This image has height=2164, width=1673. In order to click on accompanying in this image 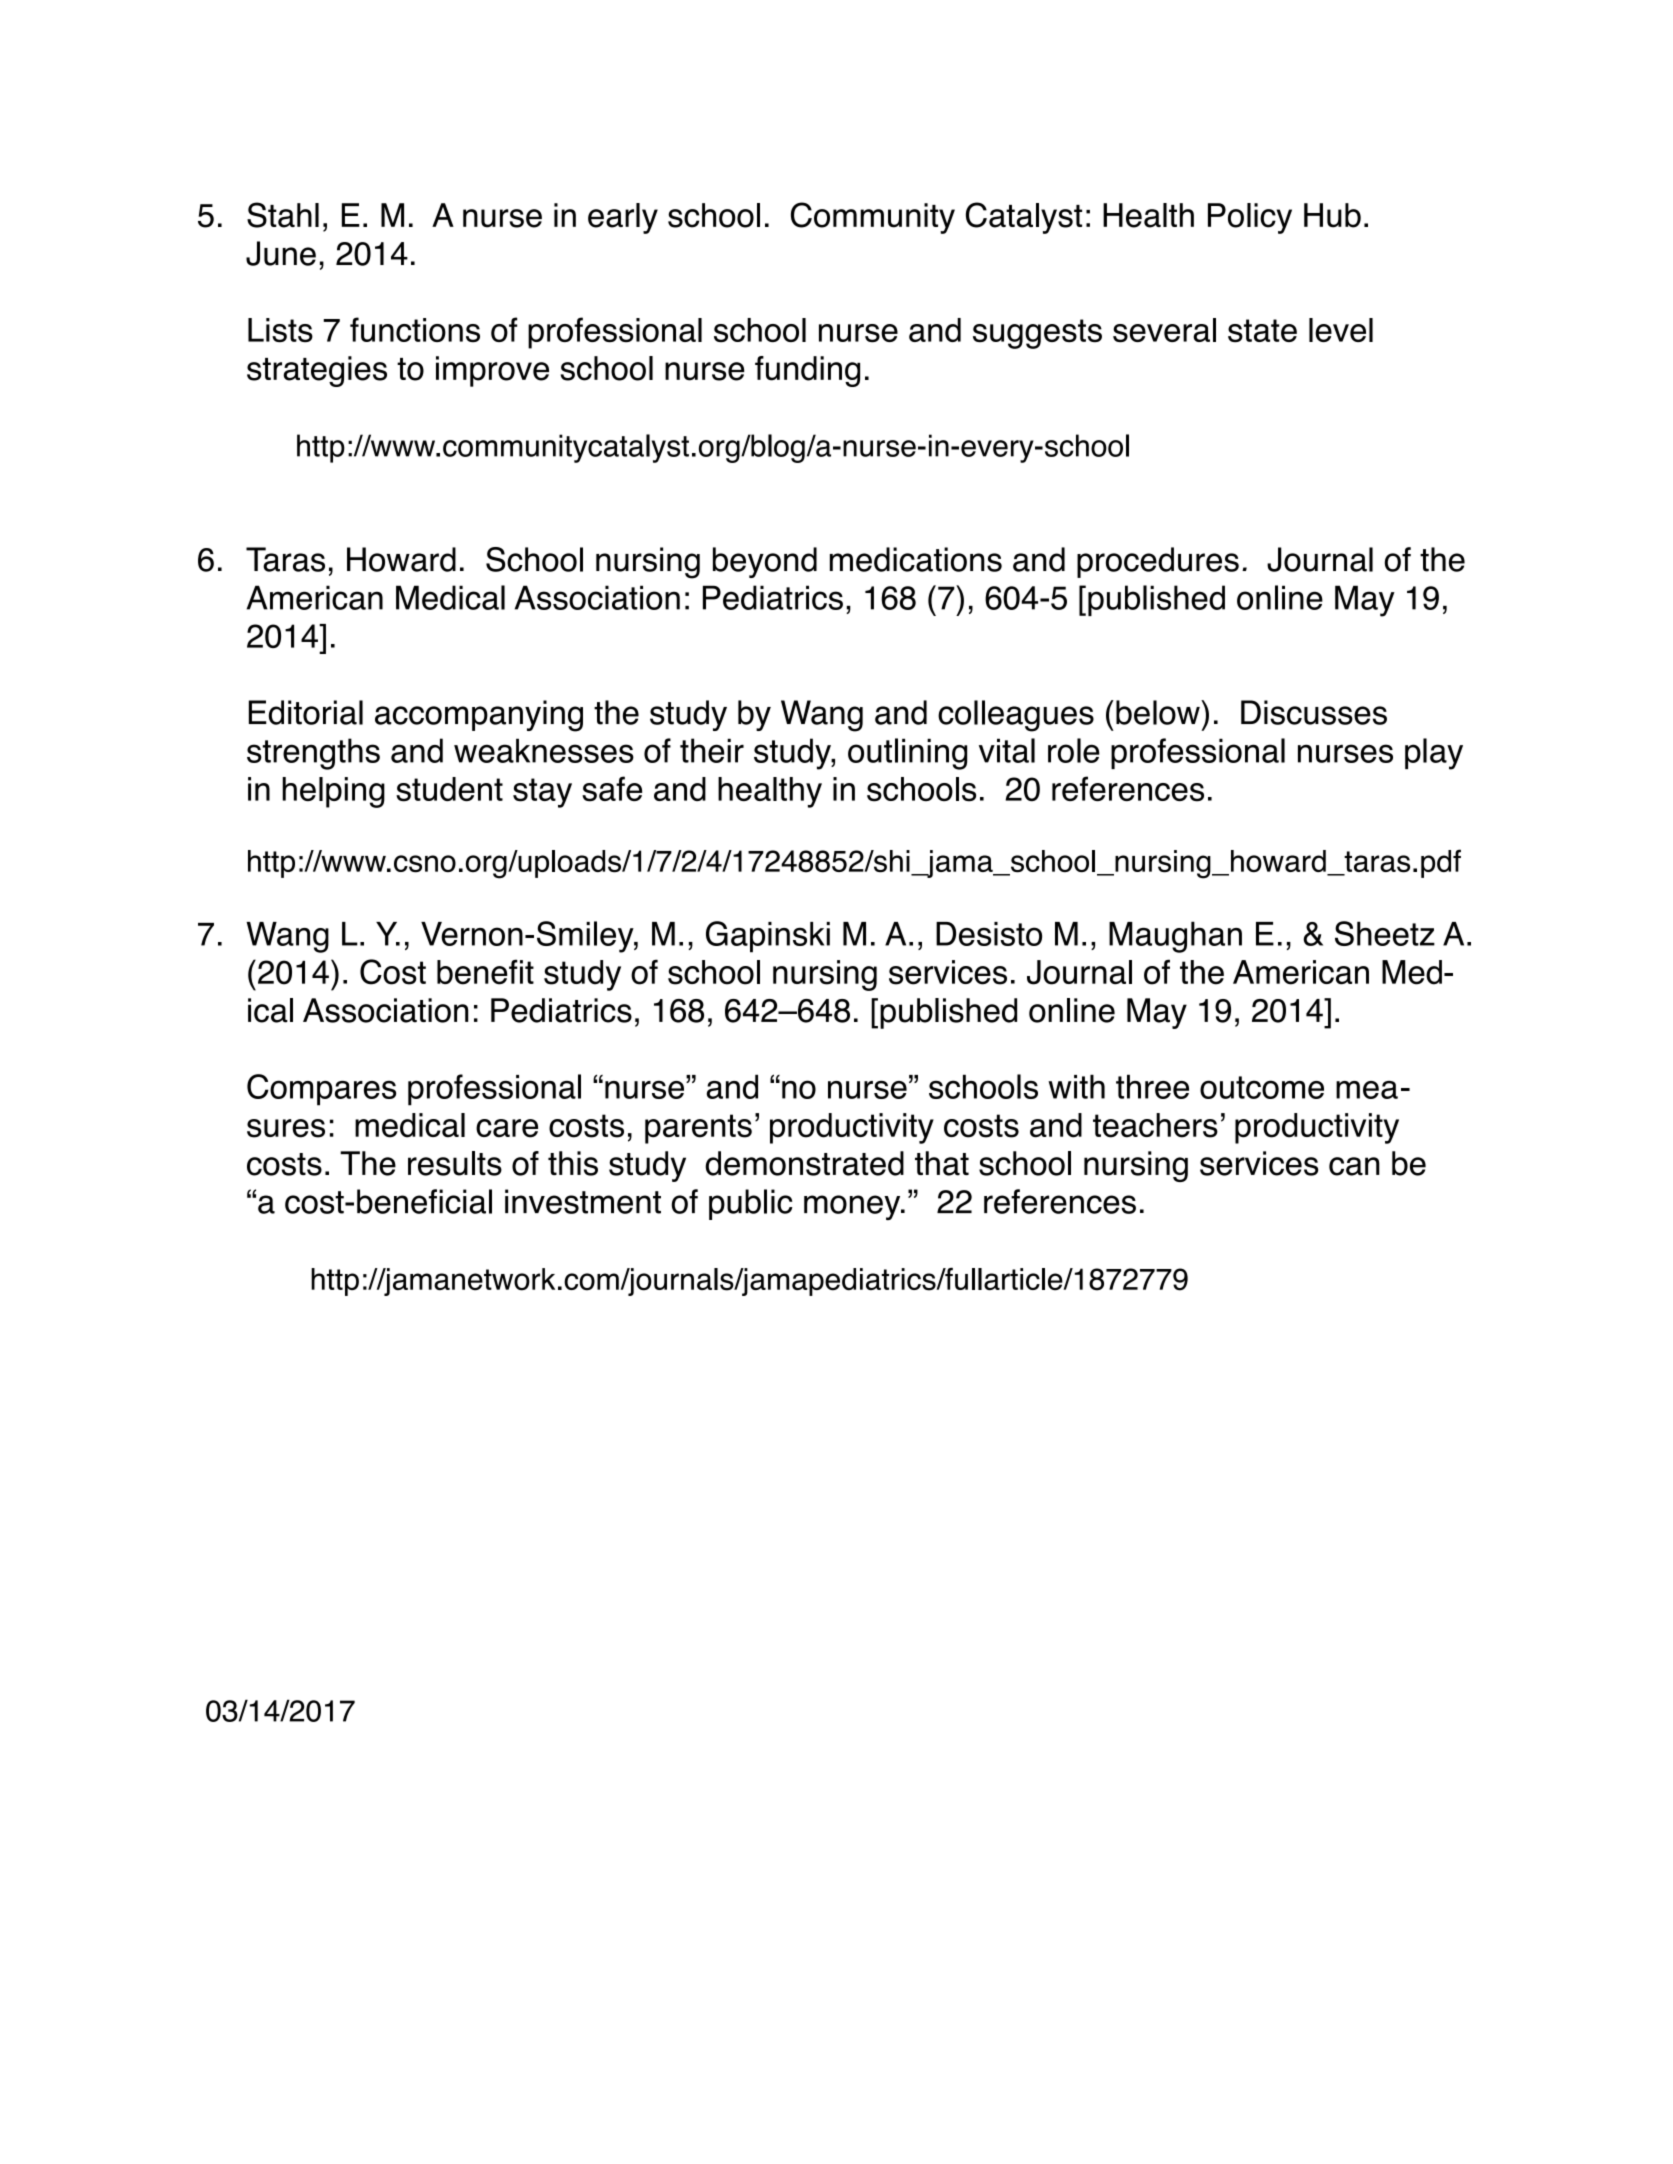, I will do `click(479, 716)`.
